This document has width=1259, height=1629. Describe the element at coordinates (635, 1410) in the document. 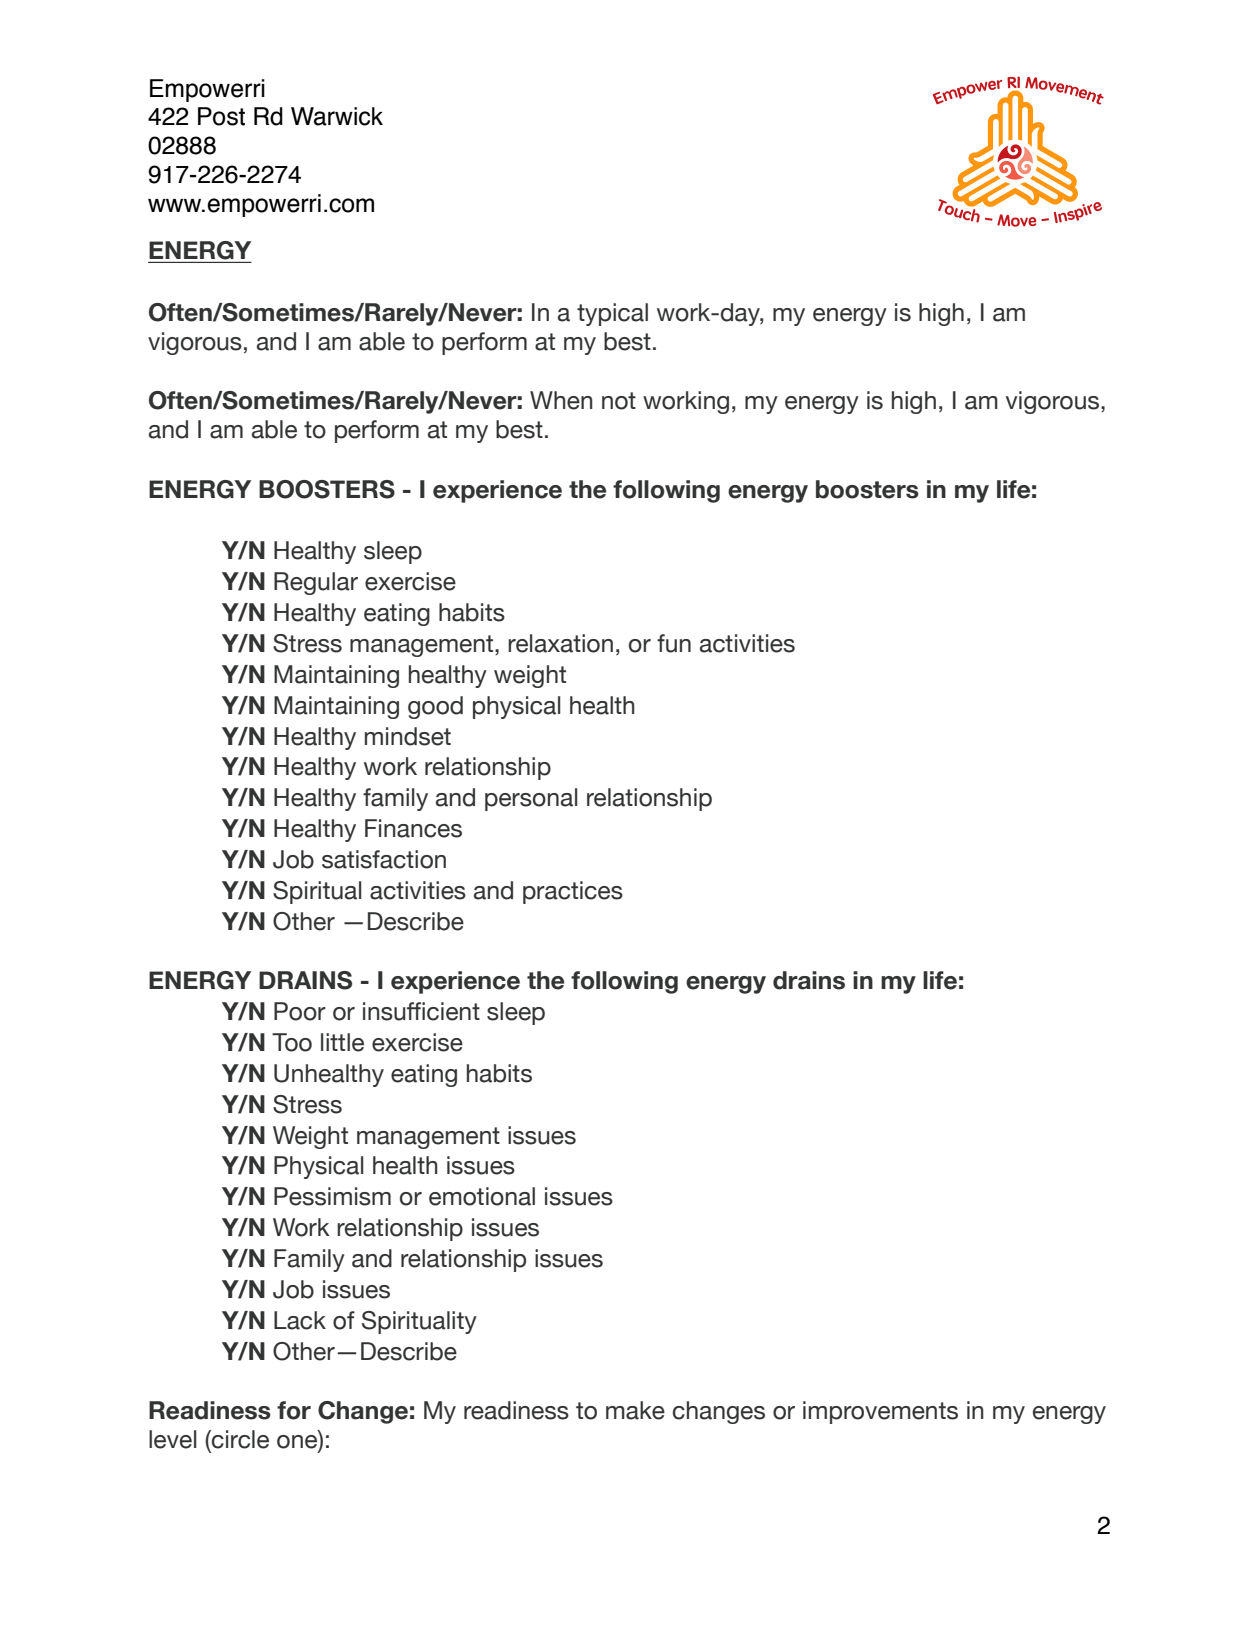

I see `make` at that location.
